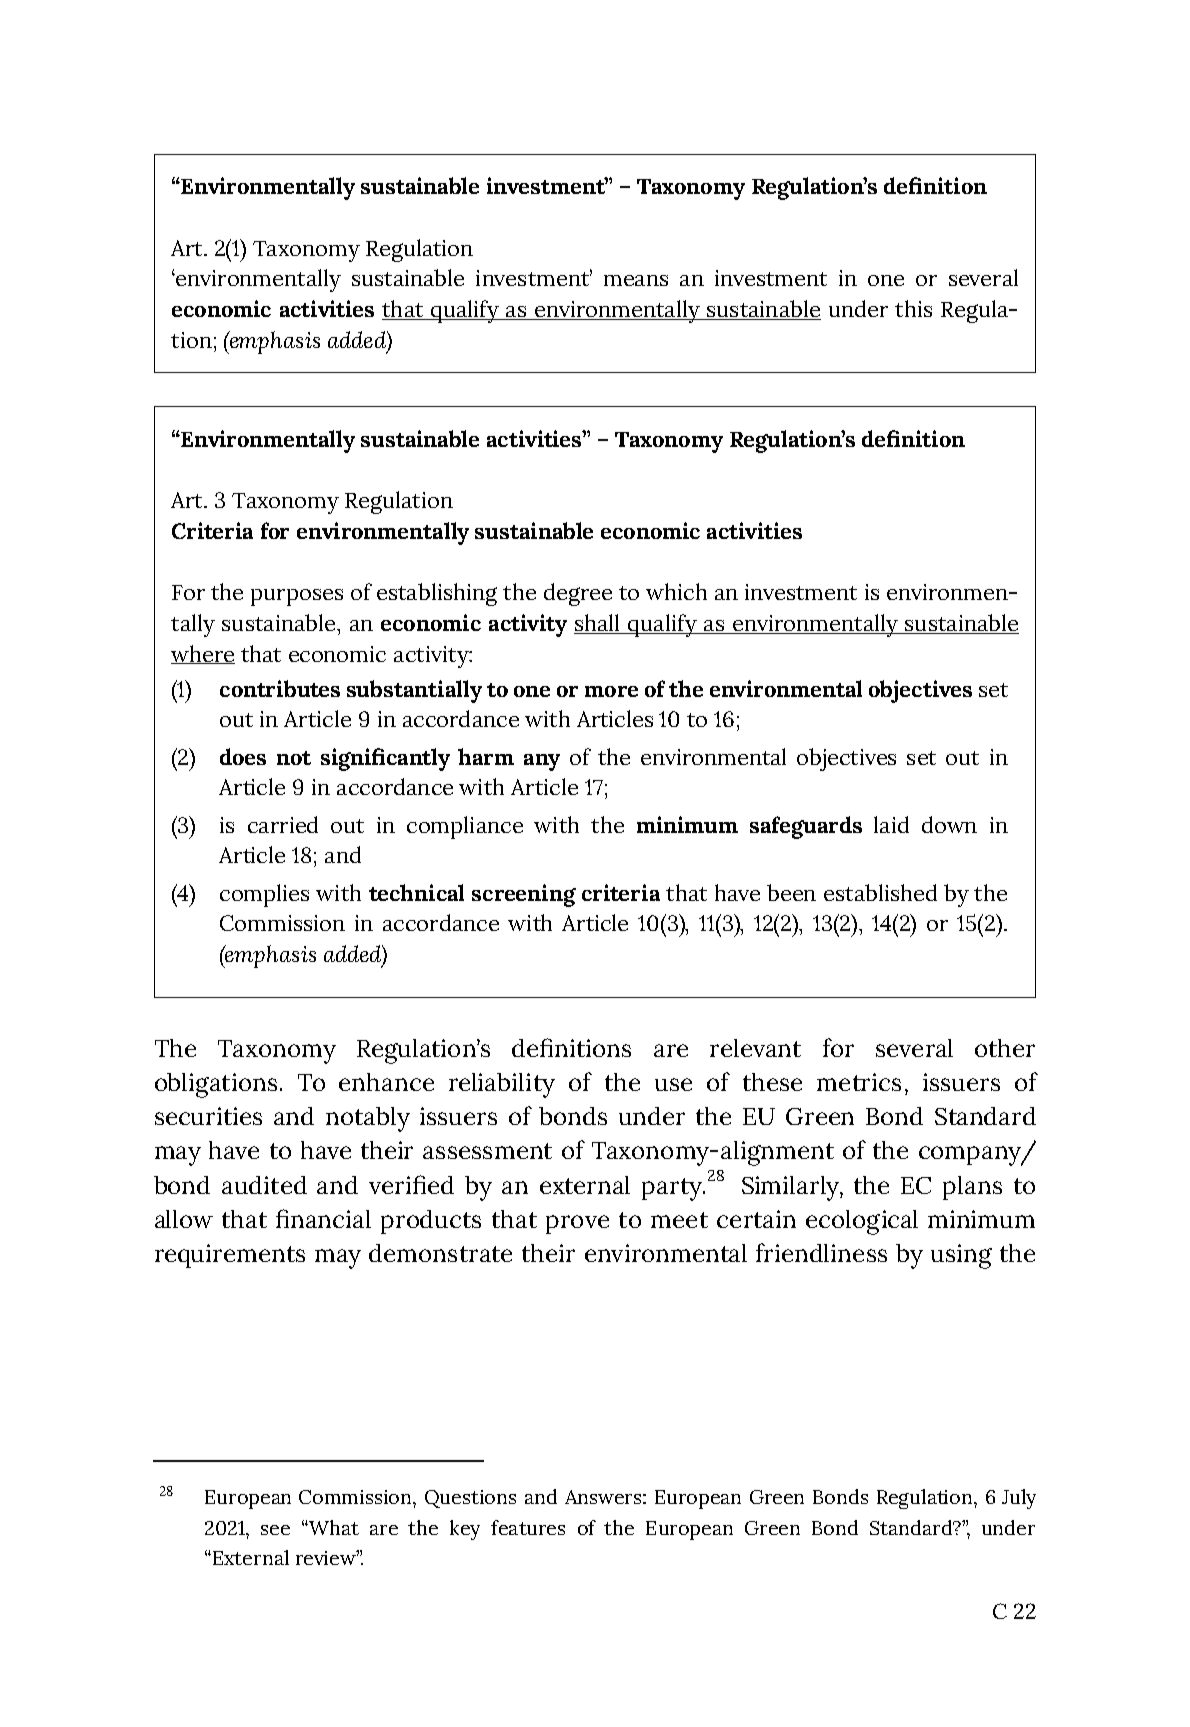 Image resolution: width=1190 pixels, height=1727 pixels. Describe the element at coordinates (636, 280) in the screenshot. I see `means` at that location.
